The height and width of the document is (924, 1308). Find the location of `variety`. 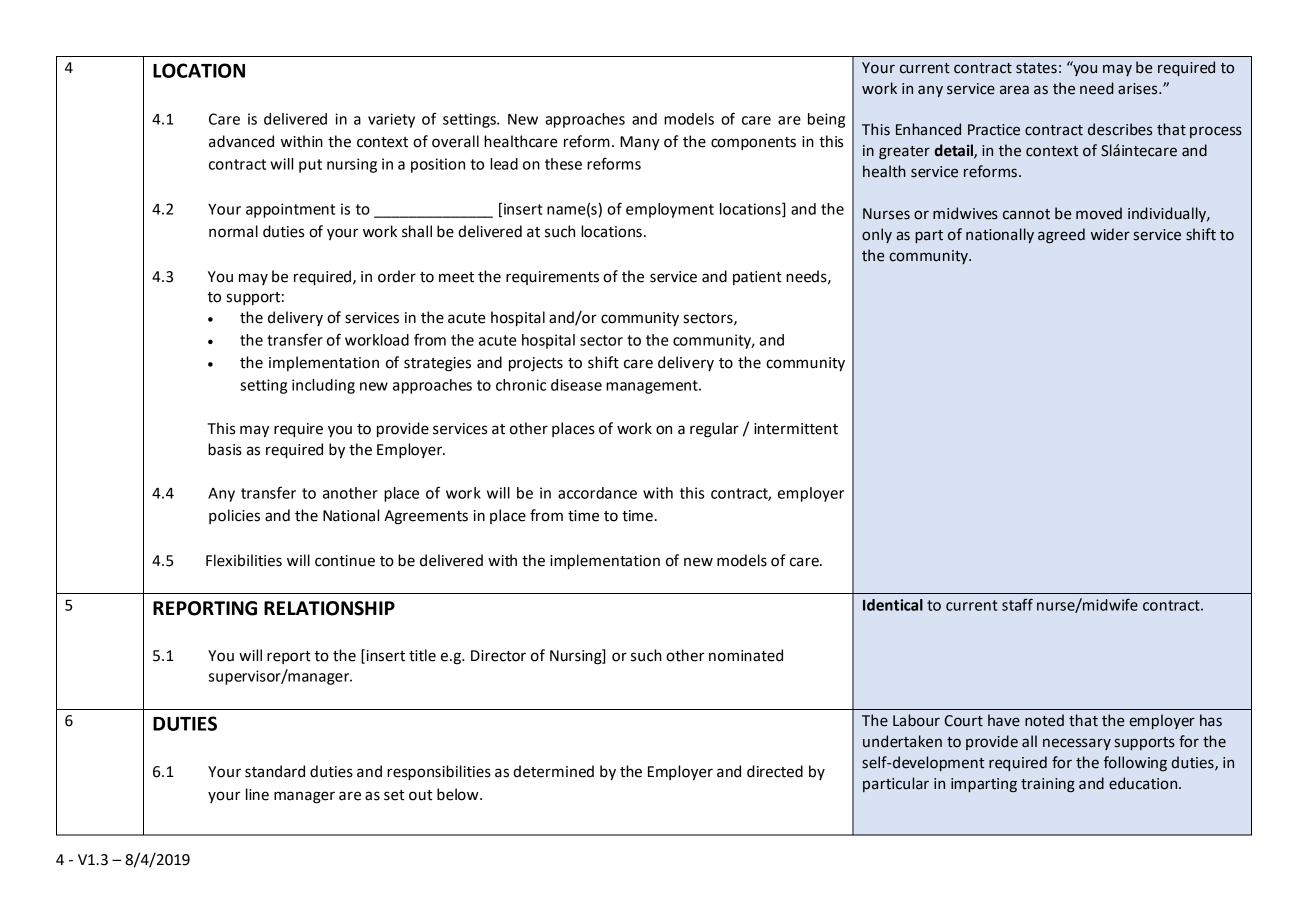

variety is located at coordinates (391, 120).
